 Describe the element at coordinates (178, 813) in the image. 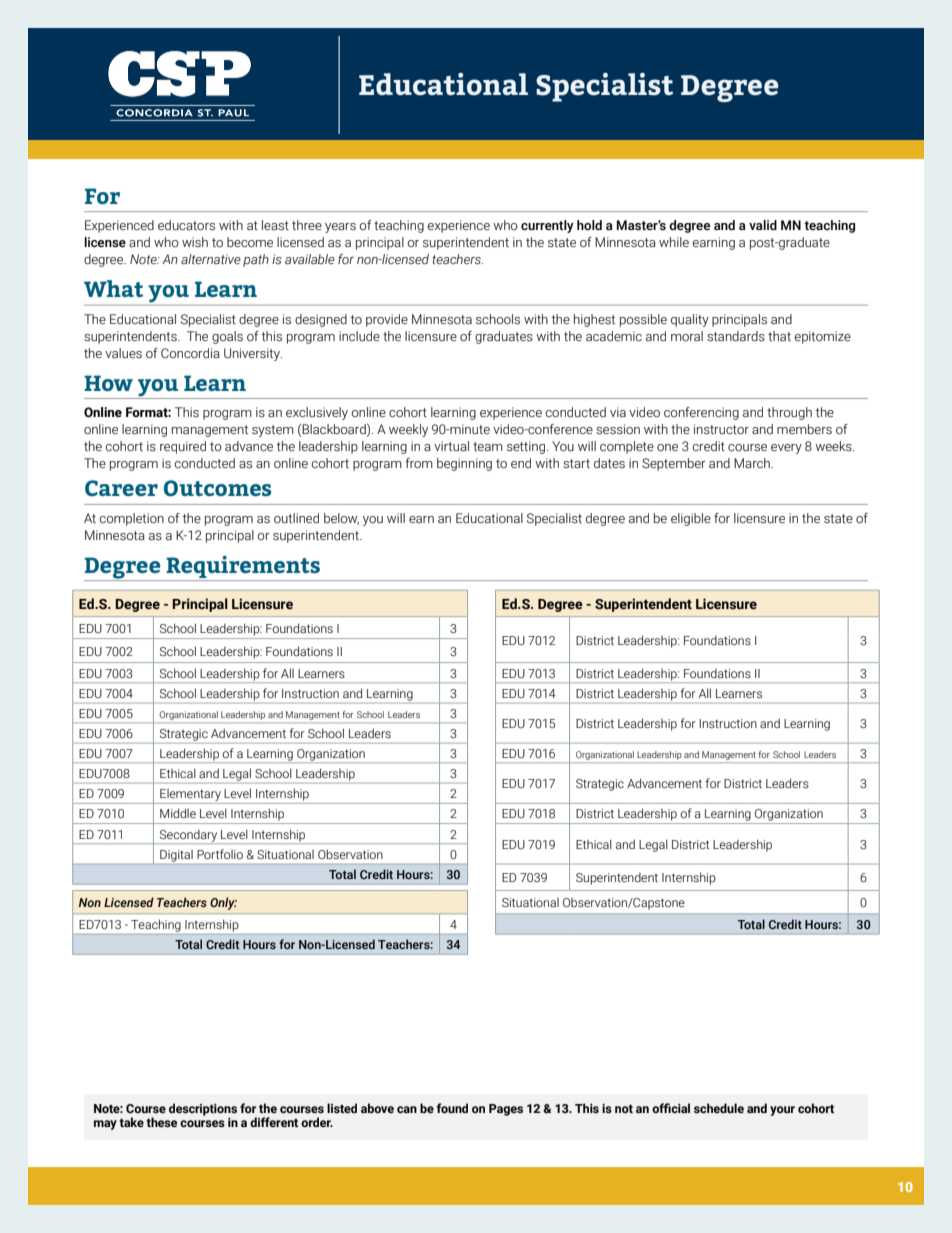

I see `Middle` at that location.
